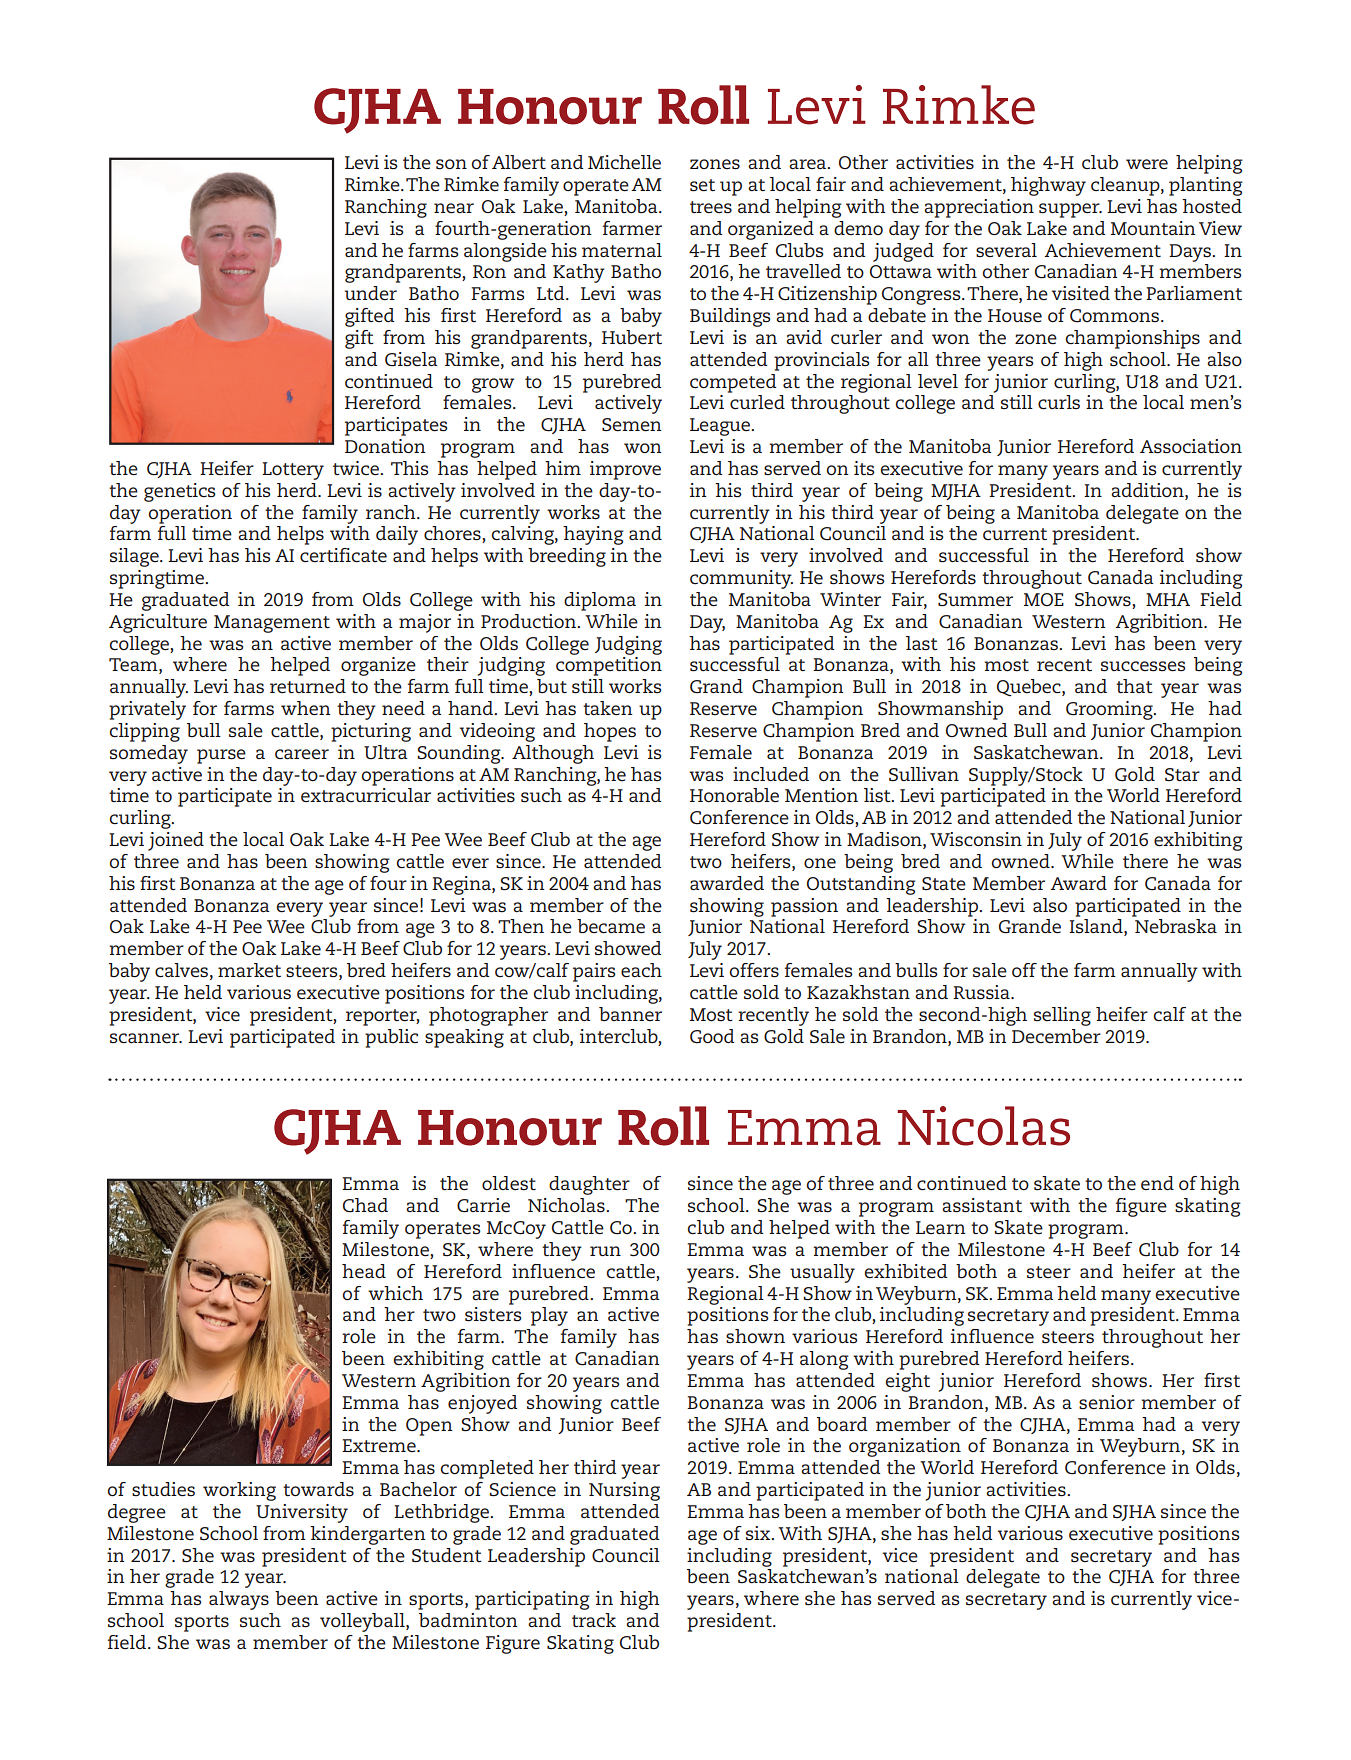 The image size is (1351, 1760). What do you see at coordinates (371, 293) in the image?
I see `under` at bounding box center [371, 293].
